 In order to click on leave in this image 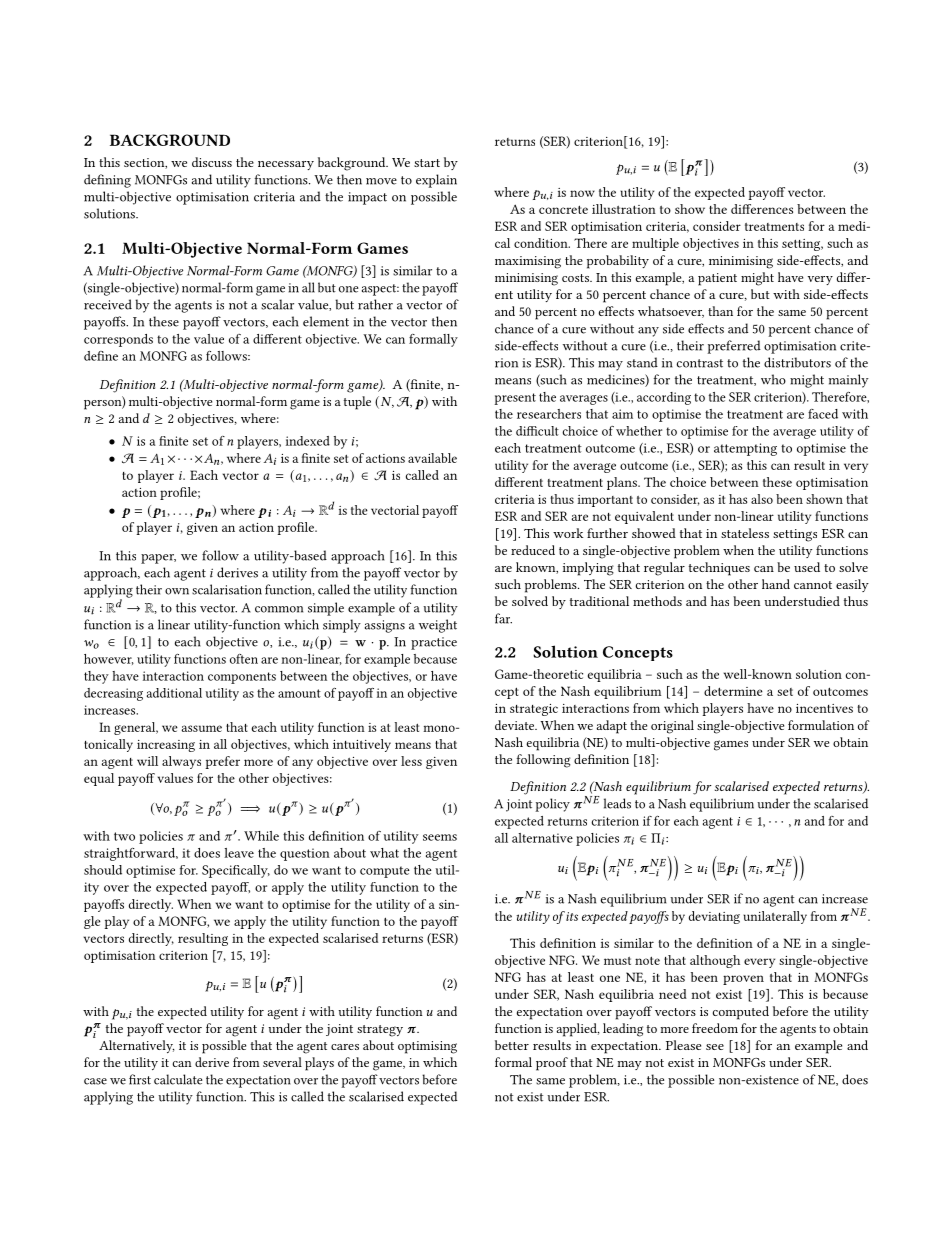, I will do `click(239, 853)`.
